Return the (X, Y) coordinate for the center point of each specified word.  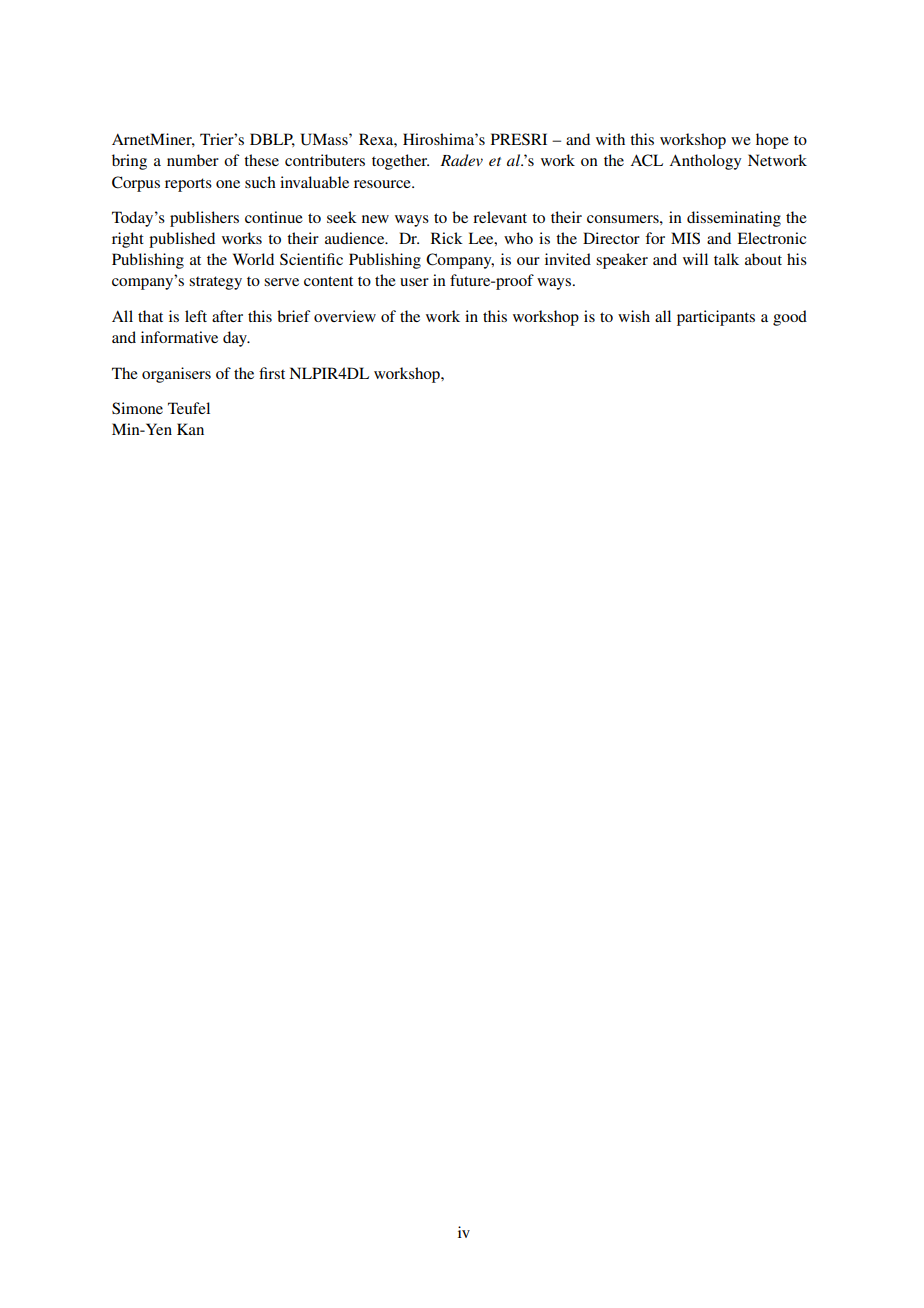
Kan (190, 429)
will (695, 259)
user (414, 282)
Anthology (705, 162)
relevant (500, 217)
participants (716, 318)
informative (179, 337)
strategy (215, 283)
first (272, 373)
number (193, 160)
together (400, 162)
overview (345, 316)
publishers (204, 219)
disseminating (734, 219)
